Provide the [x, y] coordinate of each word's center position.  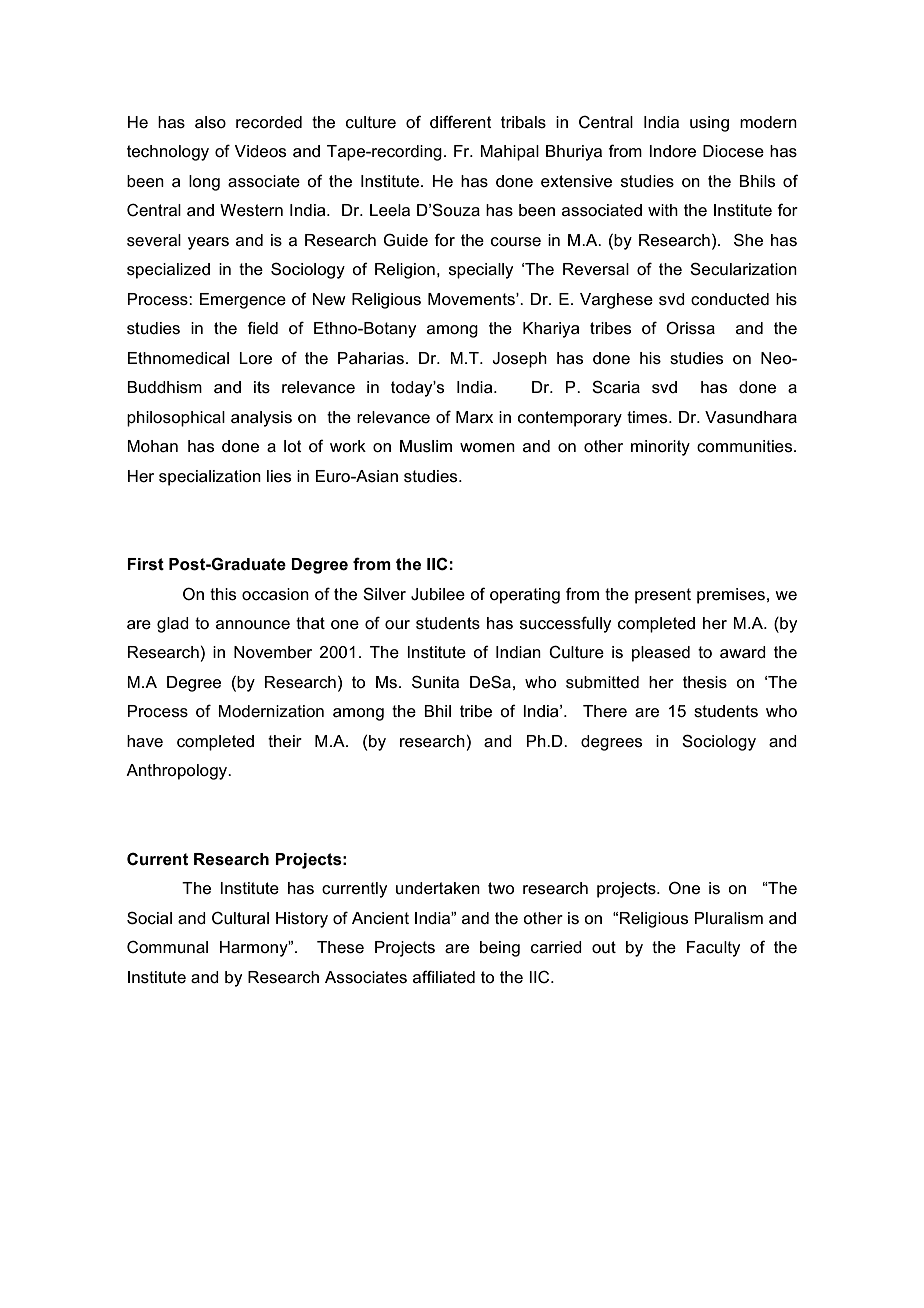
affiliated [444, 977]
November [273, 652]
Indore [672, 151]
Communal [167, 947]
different [461, 122]
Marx [474, 417]
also [210, 122]
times [648, 417]
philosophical [176, 419]
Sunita [435, 682]
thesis [705, 682]
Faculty [713, 949]
